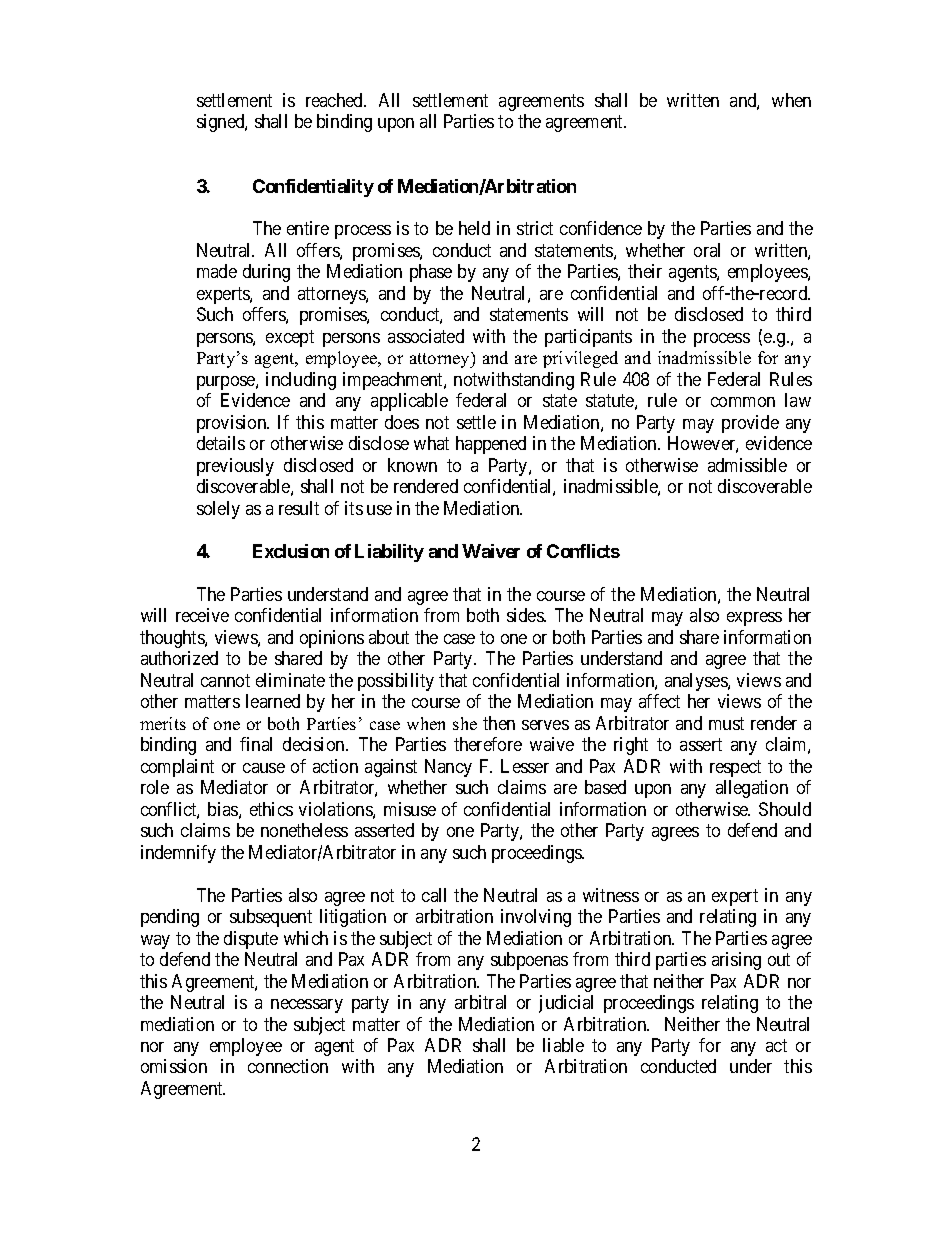  What do you see at coordinates (336, 100) in the page?
I see `reached` at bounding box center [336, 100].
